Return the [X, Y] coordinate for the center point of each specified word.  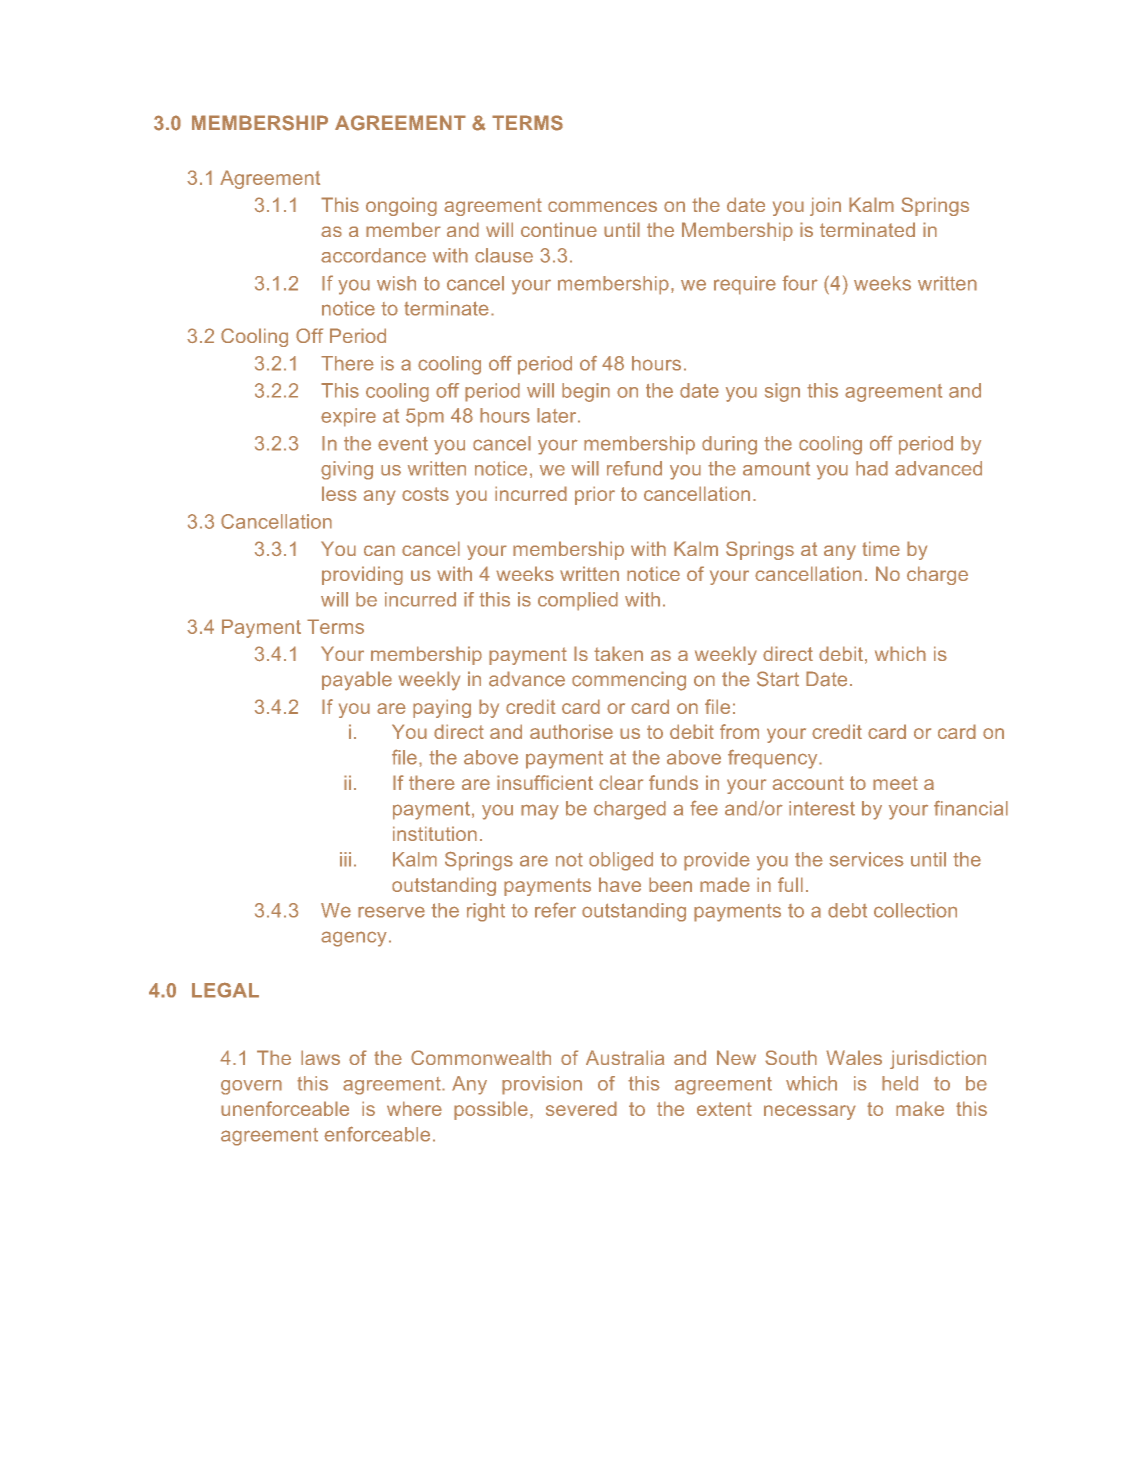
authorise [571, 731]
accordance [373, 255]
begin [586, 392]
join [825, 206]
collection [915, 910]
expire [348, 417]
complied [578, 601]
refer [555, 910]
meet [895, 783]
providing [362, 575]
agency [354, 939]
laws [320, 1057]
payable [357, 681]
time [881, 548]
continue [559, 229]
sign [782, 392]
